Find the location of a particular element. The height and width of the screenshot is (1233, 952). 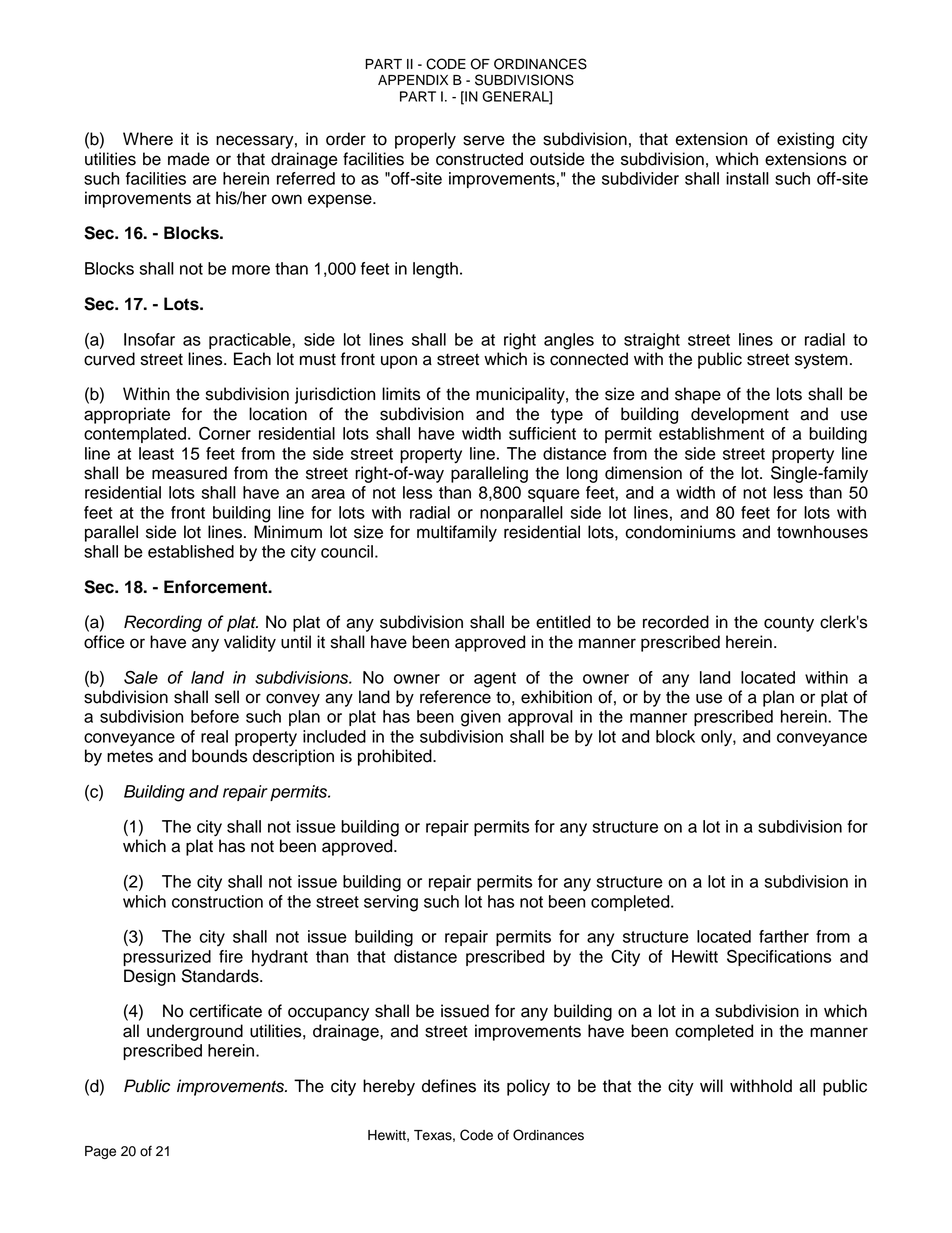

Where is located at coordinates (148, 139).
